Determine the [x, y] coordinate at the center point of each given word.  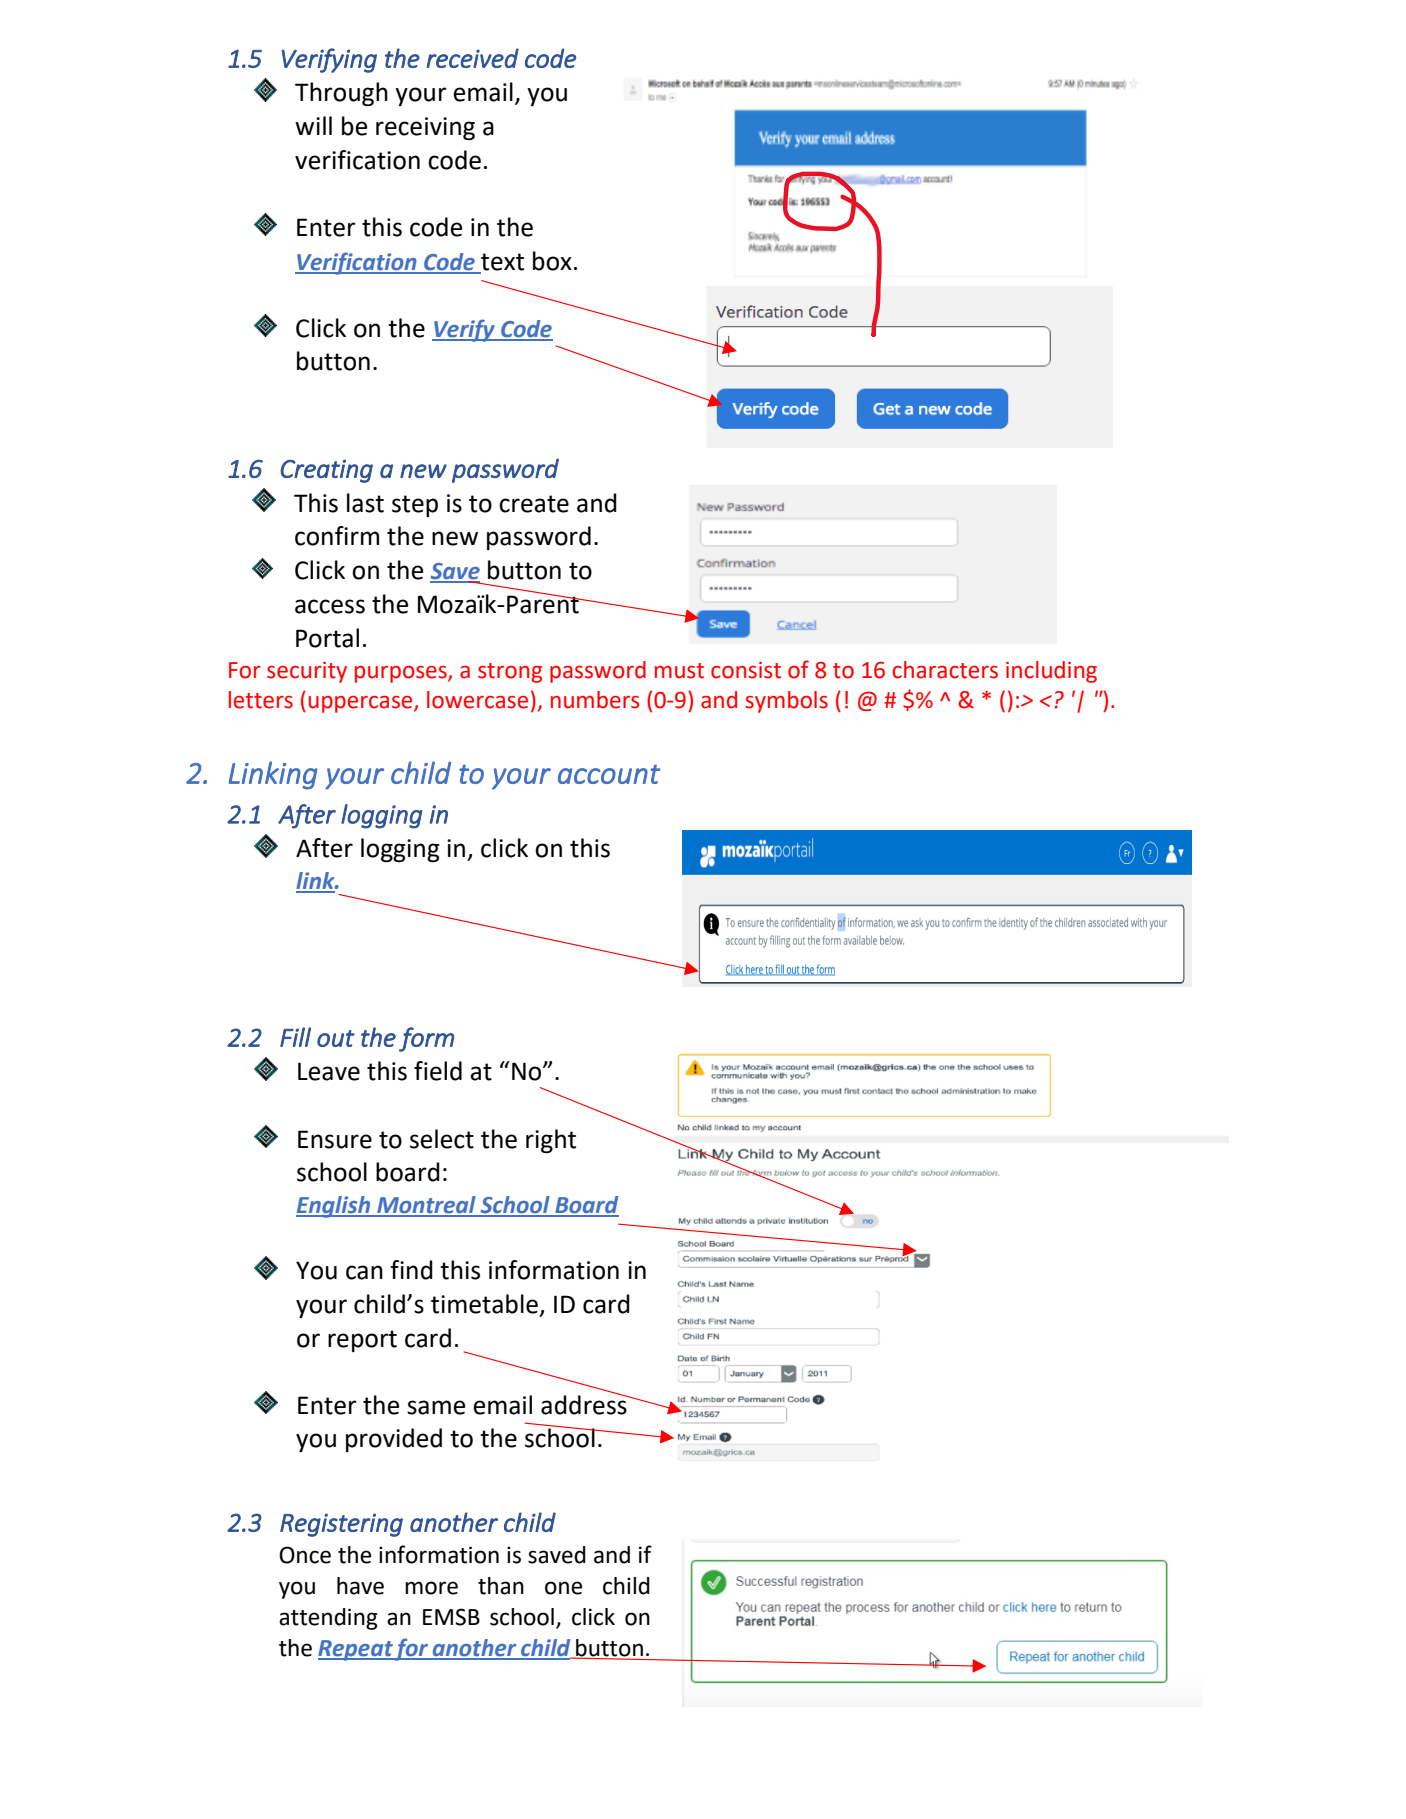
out [336, 1038]
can [364, 1272]
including [1051, 672]
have [360, 1586]
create [534, 504]
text [502, 262]
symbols [786, 702]
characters [945, 670]
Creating [326, 471]
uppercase [362, 704]
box [552, 261]
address [585, 1404]
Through [341, 94]
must [679, 671]
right [551, 1141]
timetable [484, 1304]
